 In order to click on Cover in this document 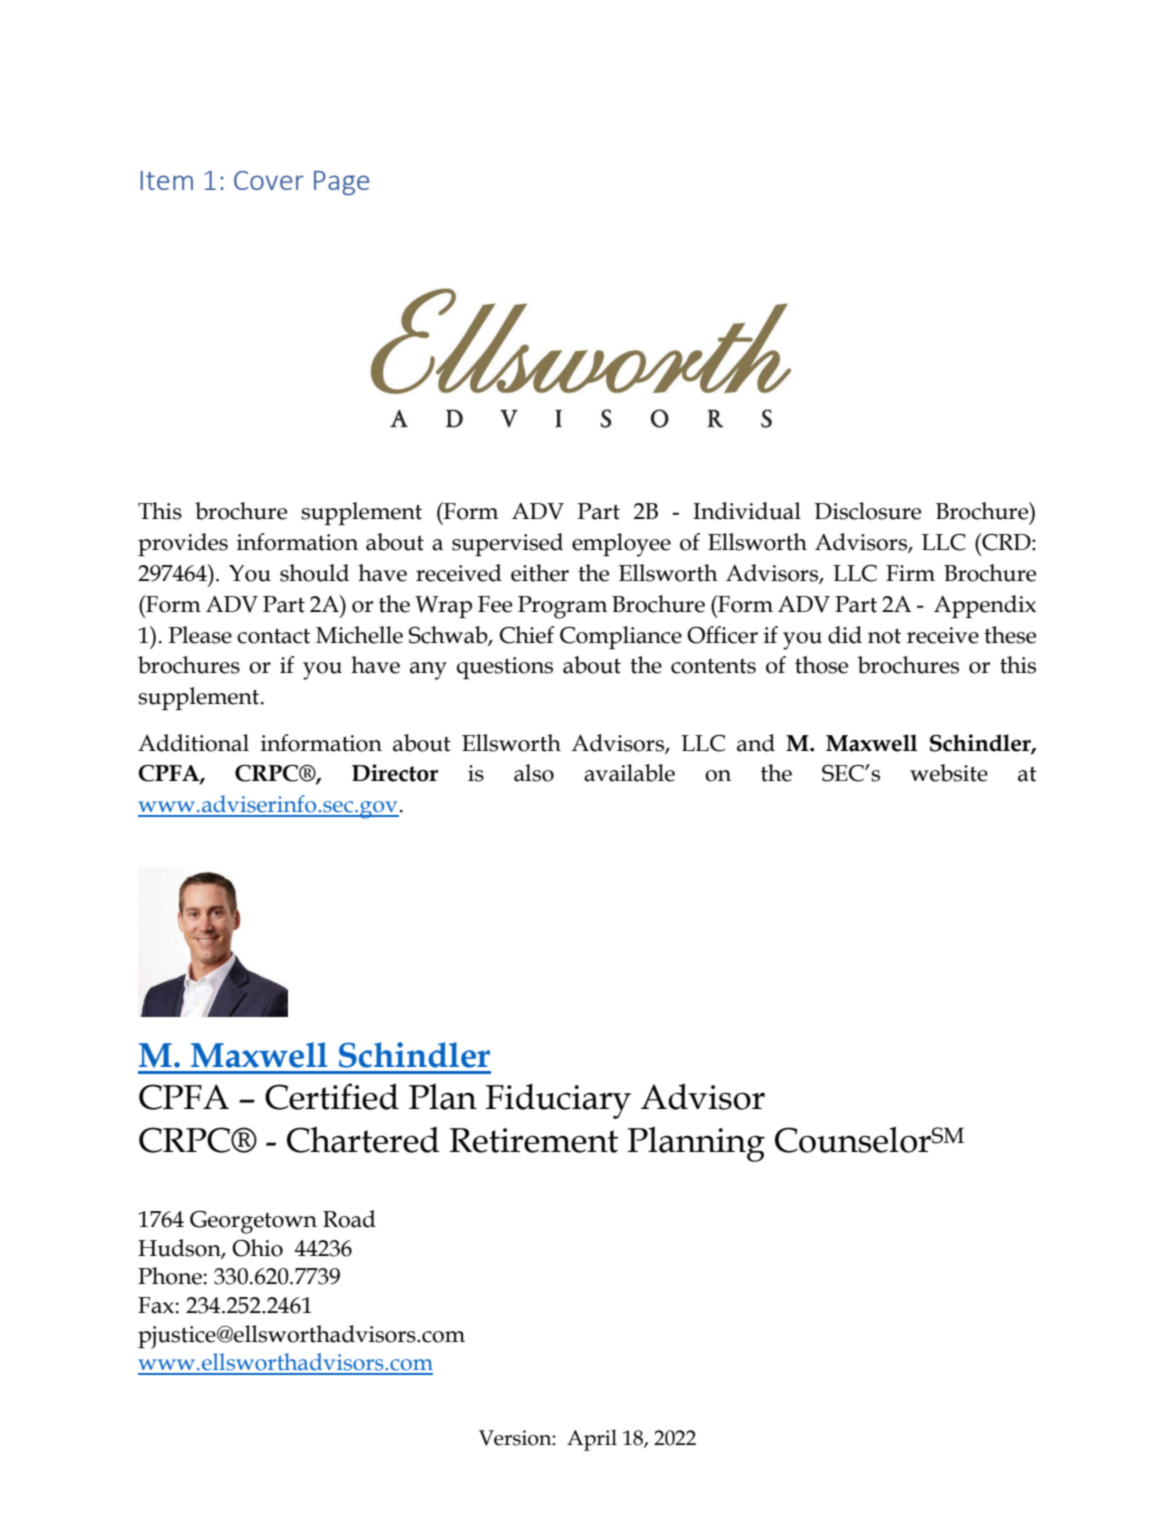, I will do `click(269, 180)`.
